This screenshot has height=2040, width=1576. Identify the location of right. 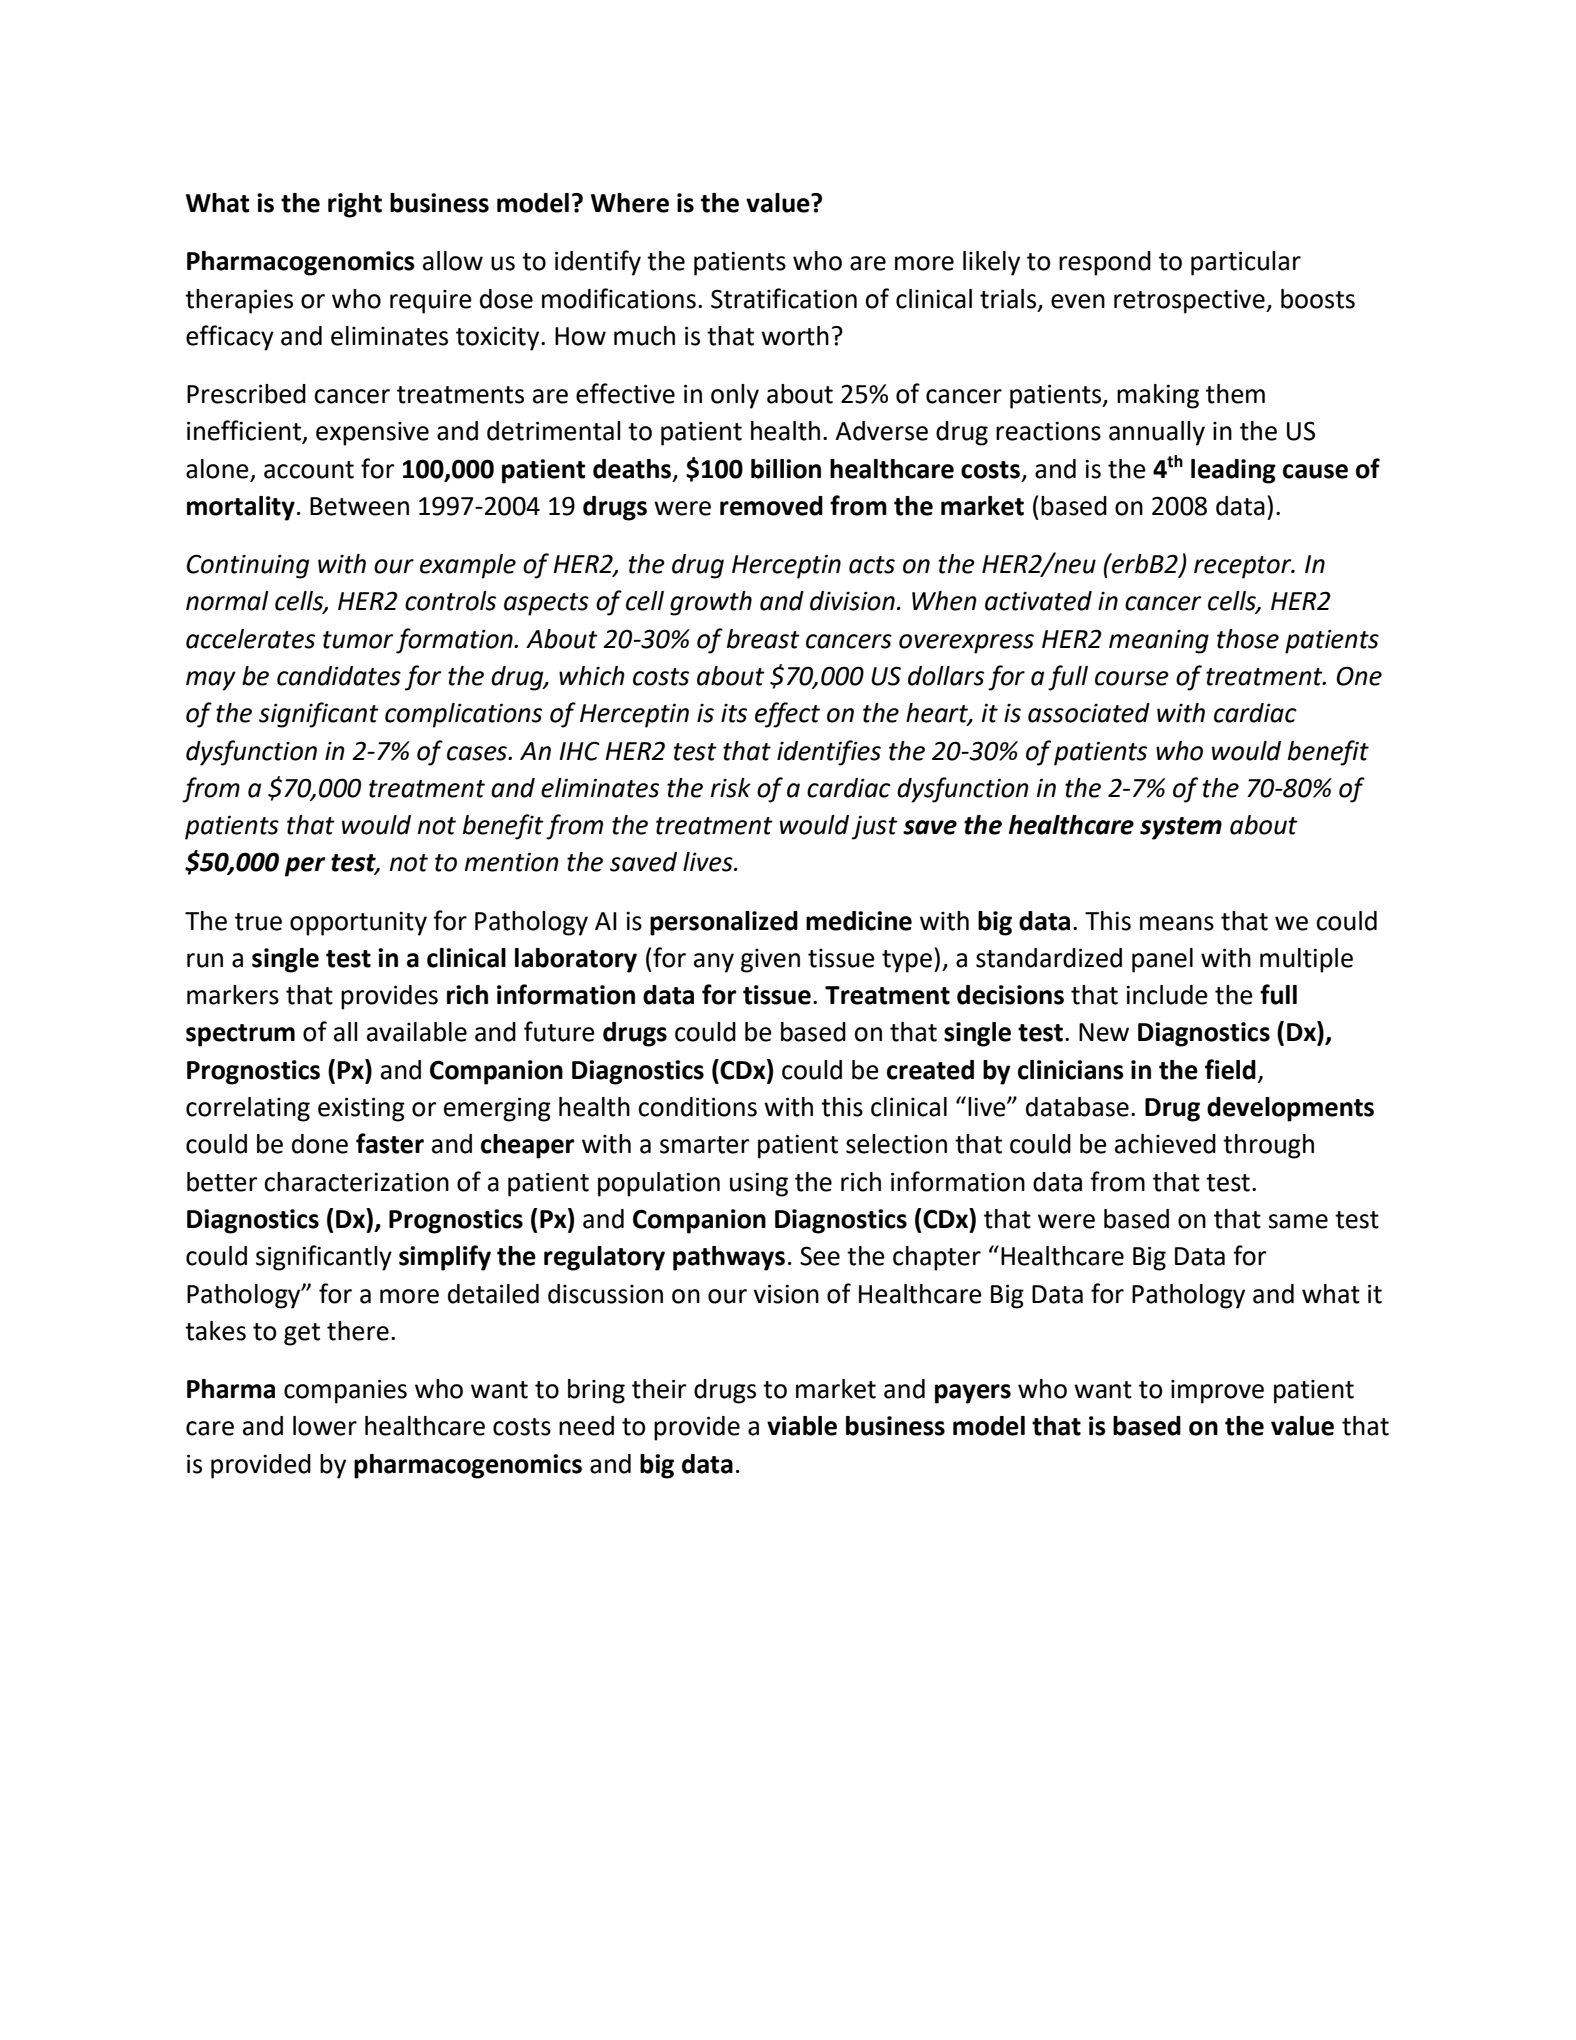
(355, 205).
